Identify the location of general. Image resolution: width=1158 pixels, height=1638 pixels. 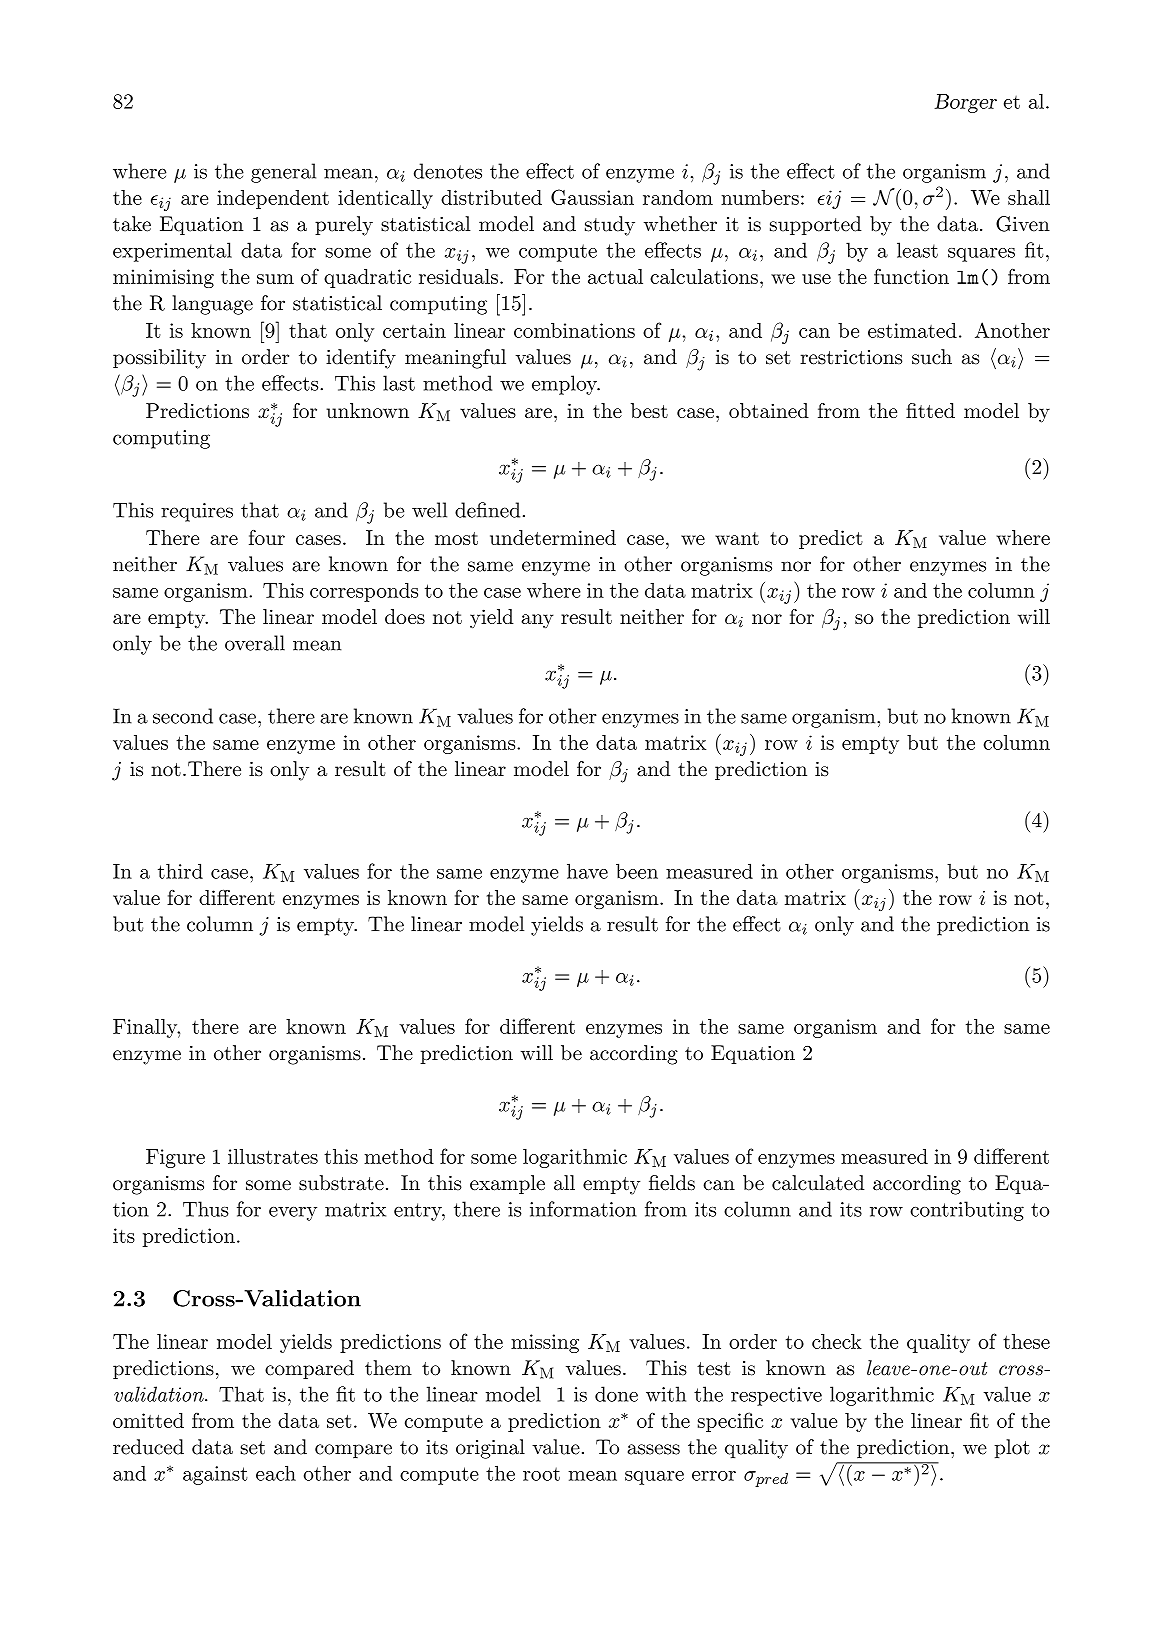
(283, 173).
